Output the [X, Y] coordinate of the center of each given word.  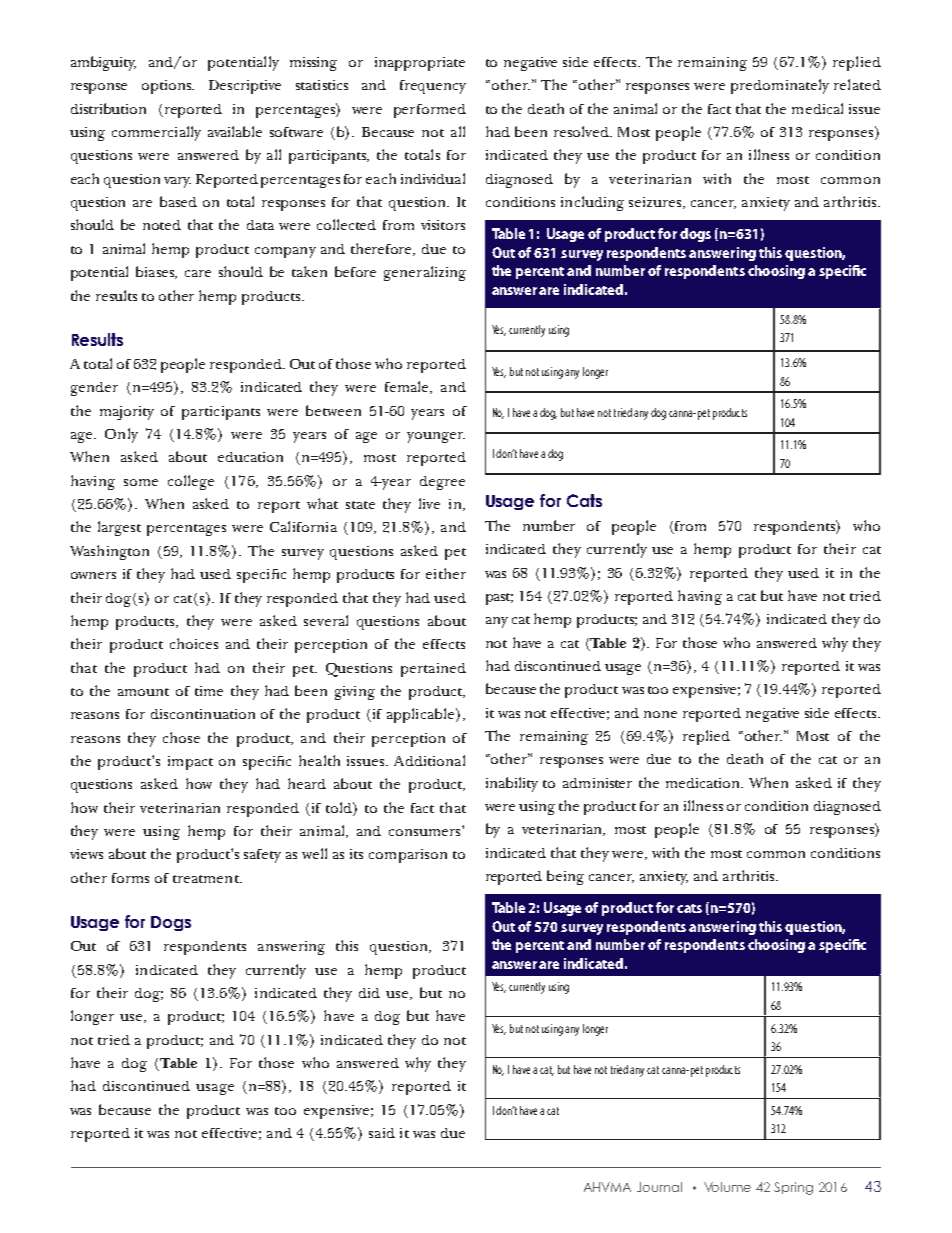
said [382, 1133]
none [660, 714]
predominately [780, 86]
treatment [207, 879]
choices [194, 643]
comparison [408, 856]
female [408, 387]
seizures [656, 203]
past [499, 599]
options [168, 87]
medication [704, 783]
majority [127, 413]
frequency [433, 87]
